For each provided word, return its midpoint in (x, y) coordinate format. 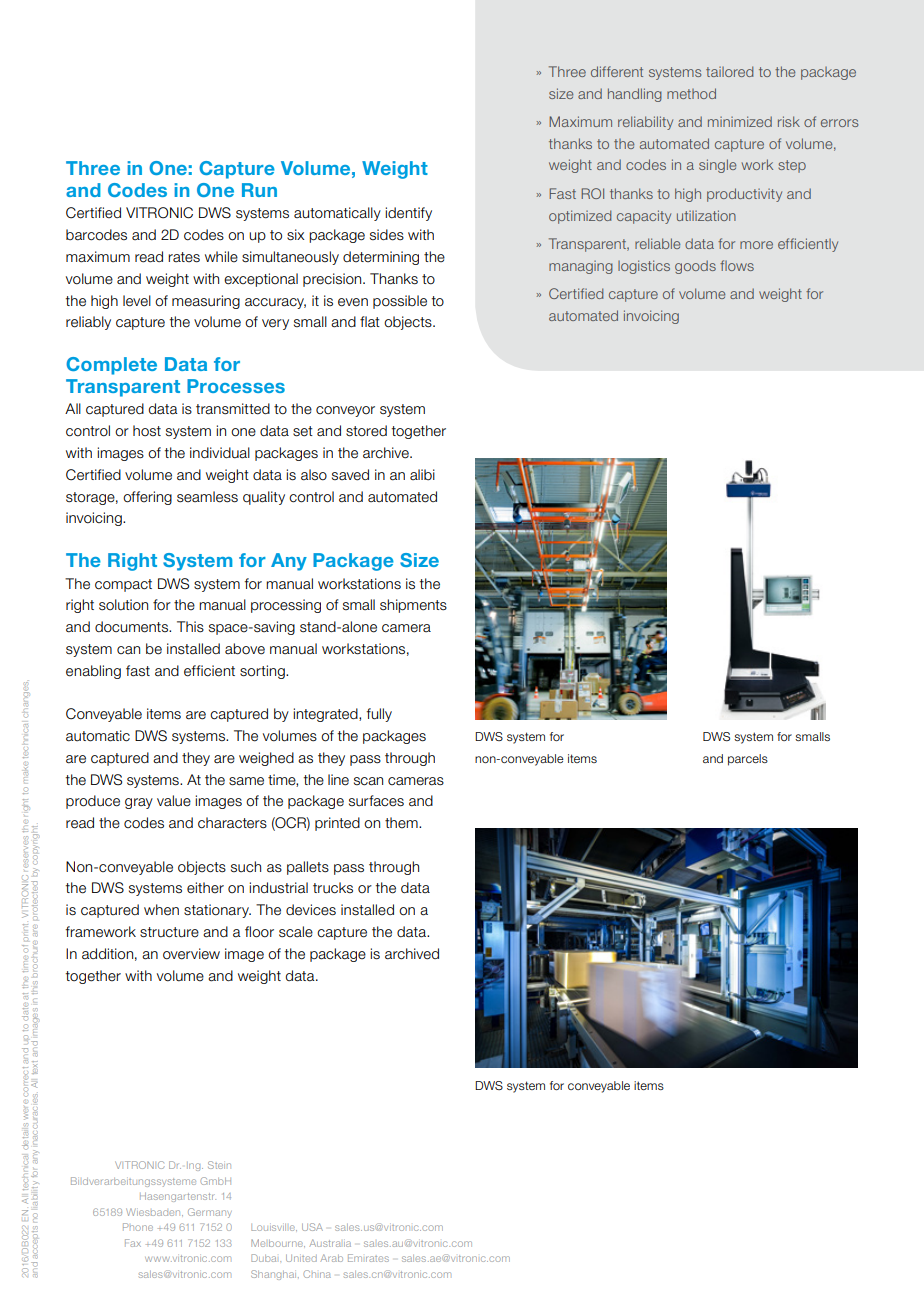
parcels (748, 760)
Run (259, 190)
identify (408, 214)
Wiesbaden (154, 1212)
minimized (740, 121)
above (245, 649)
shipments (413, 606)
